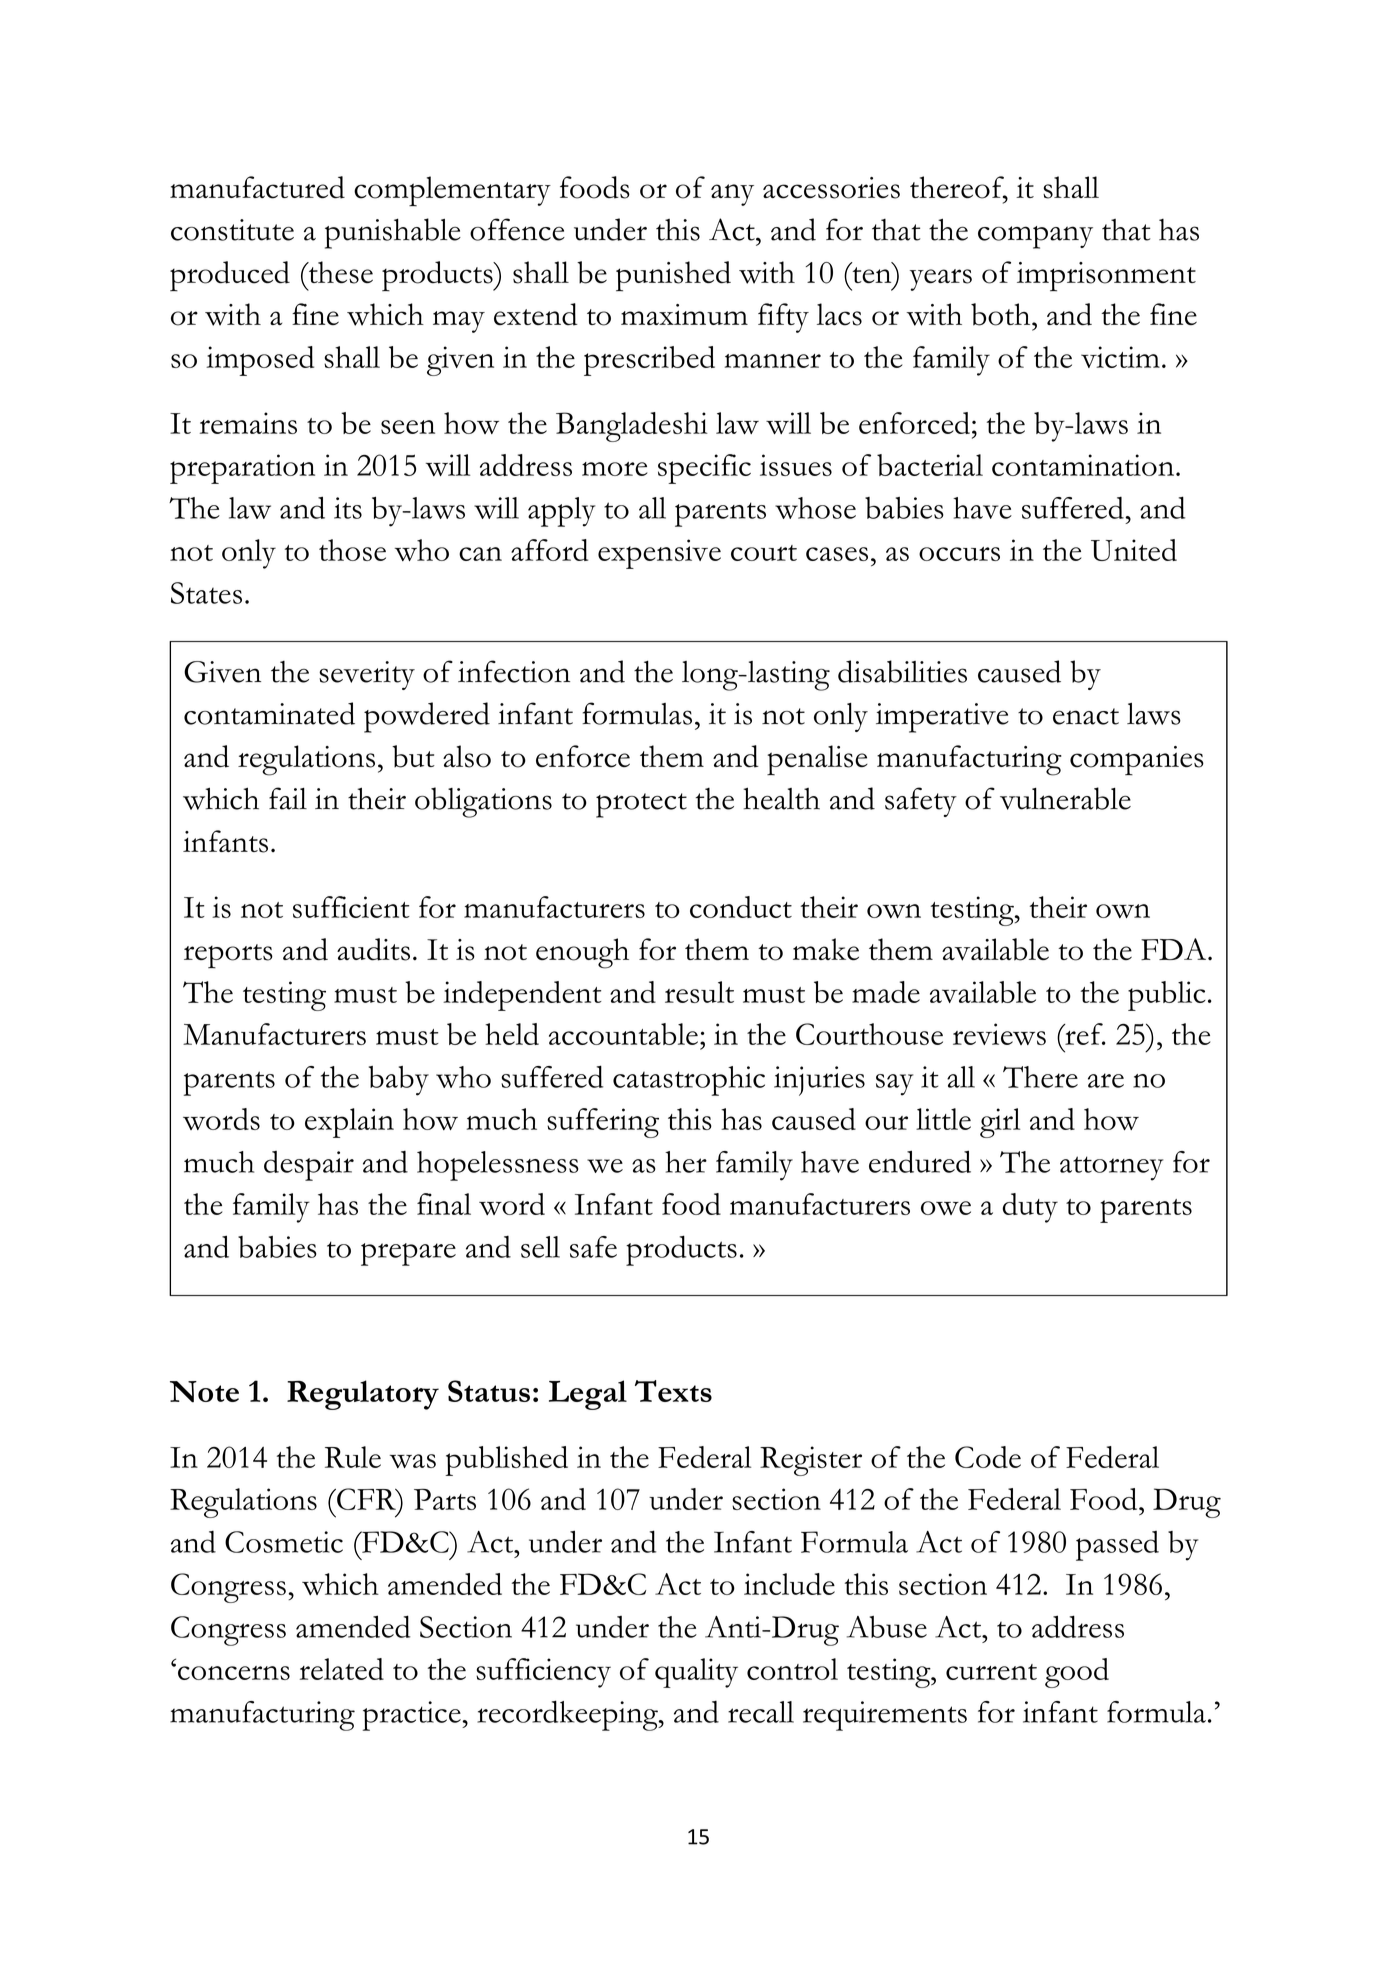 Image resolution: width=1395 pixels, height=1972 pixels. I want to click on protect, so click(641, 805).
